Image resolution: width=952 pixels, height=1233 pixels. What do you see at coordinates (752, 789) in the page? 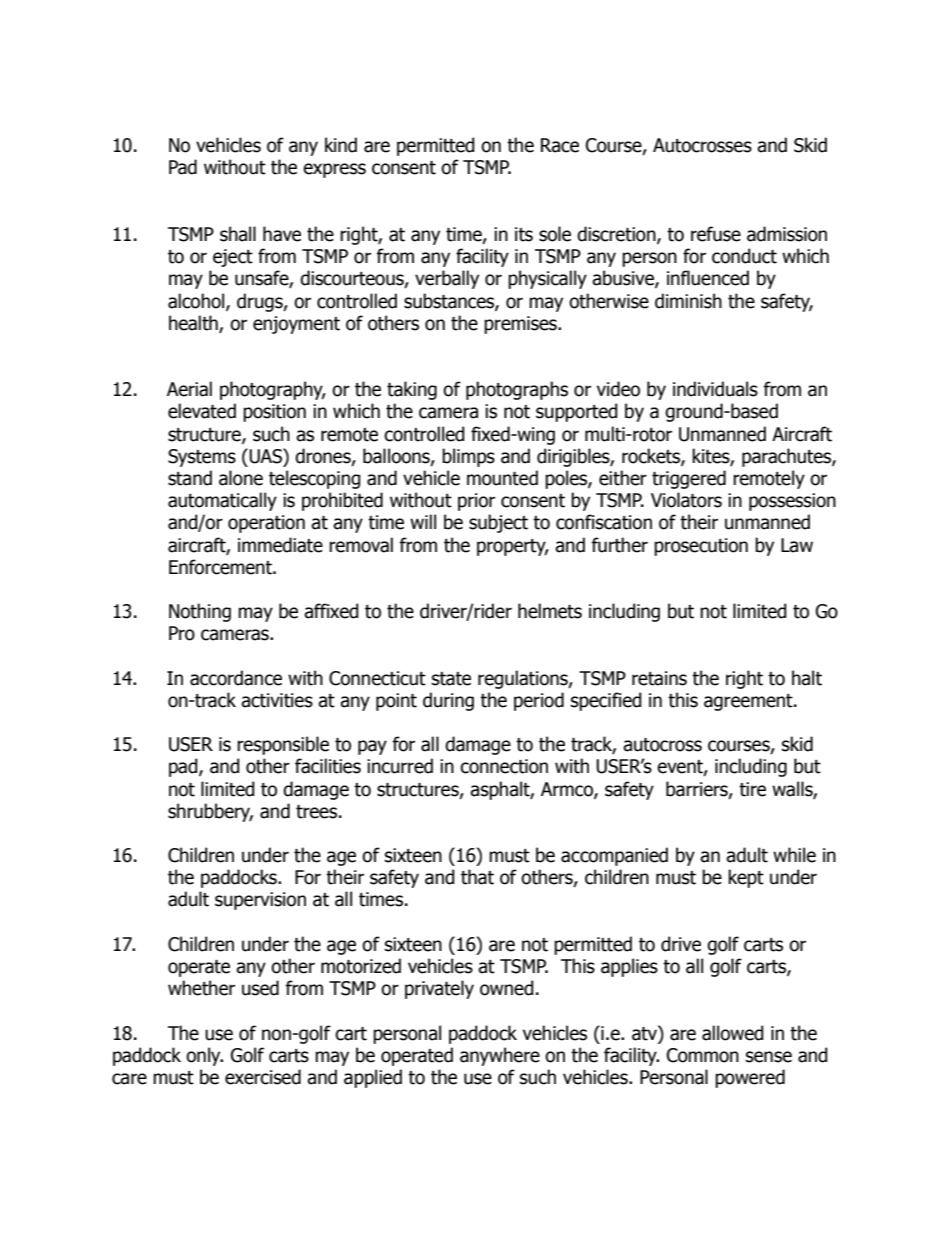
I see `tire` at bounding box center [752, 789].
